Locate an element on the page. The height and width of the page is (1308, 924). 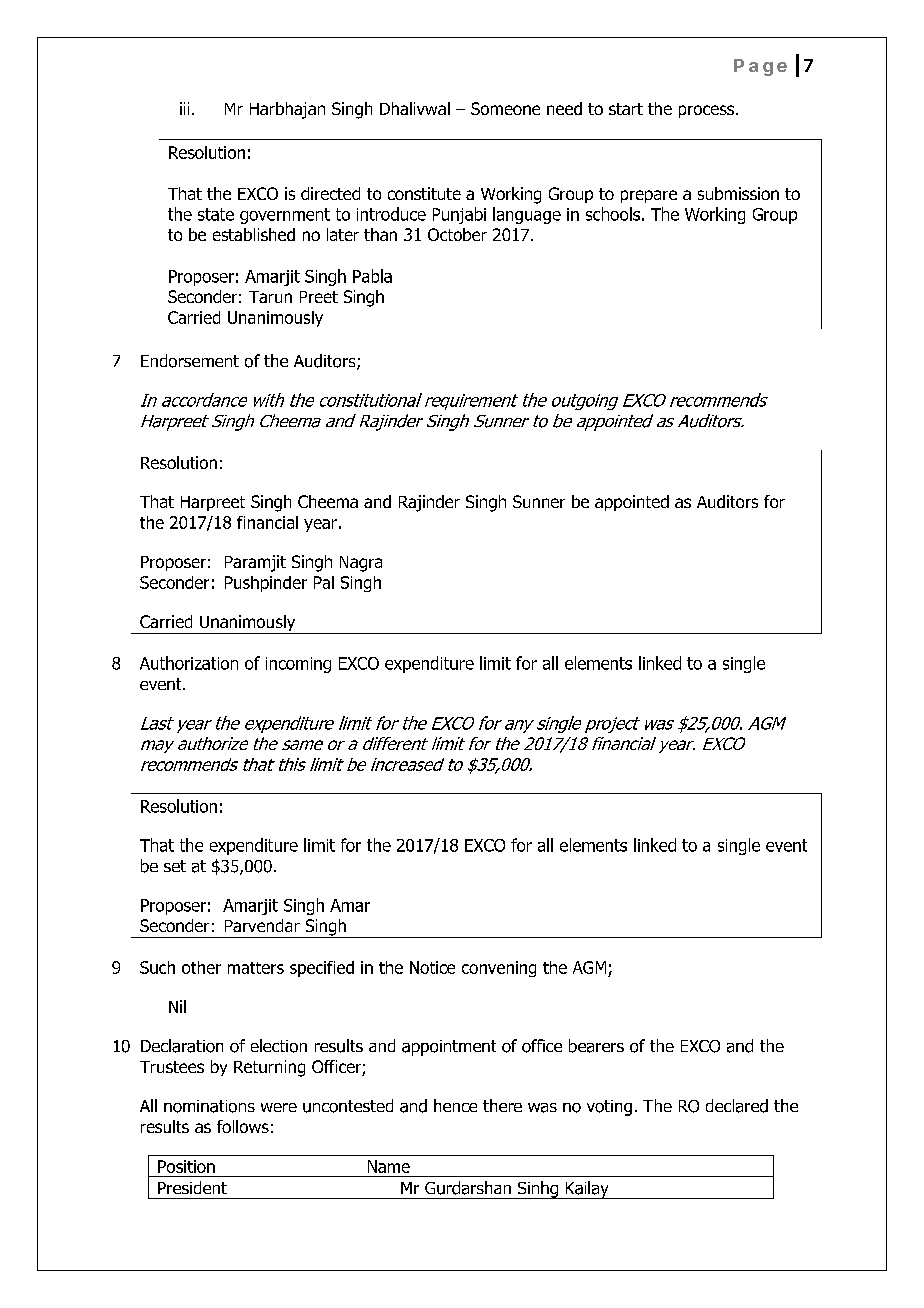
Pal is located at coordinates (324, 582).
